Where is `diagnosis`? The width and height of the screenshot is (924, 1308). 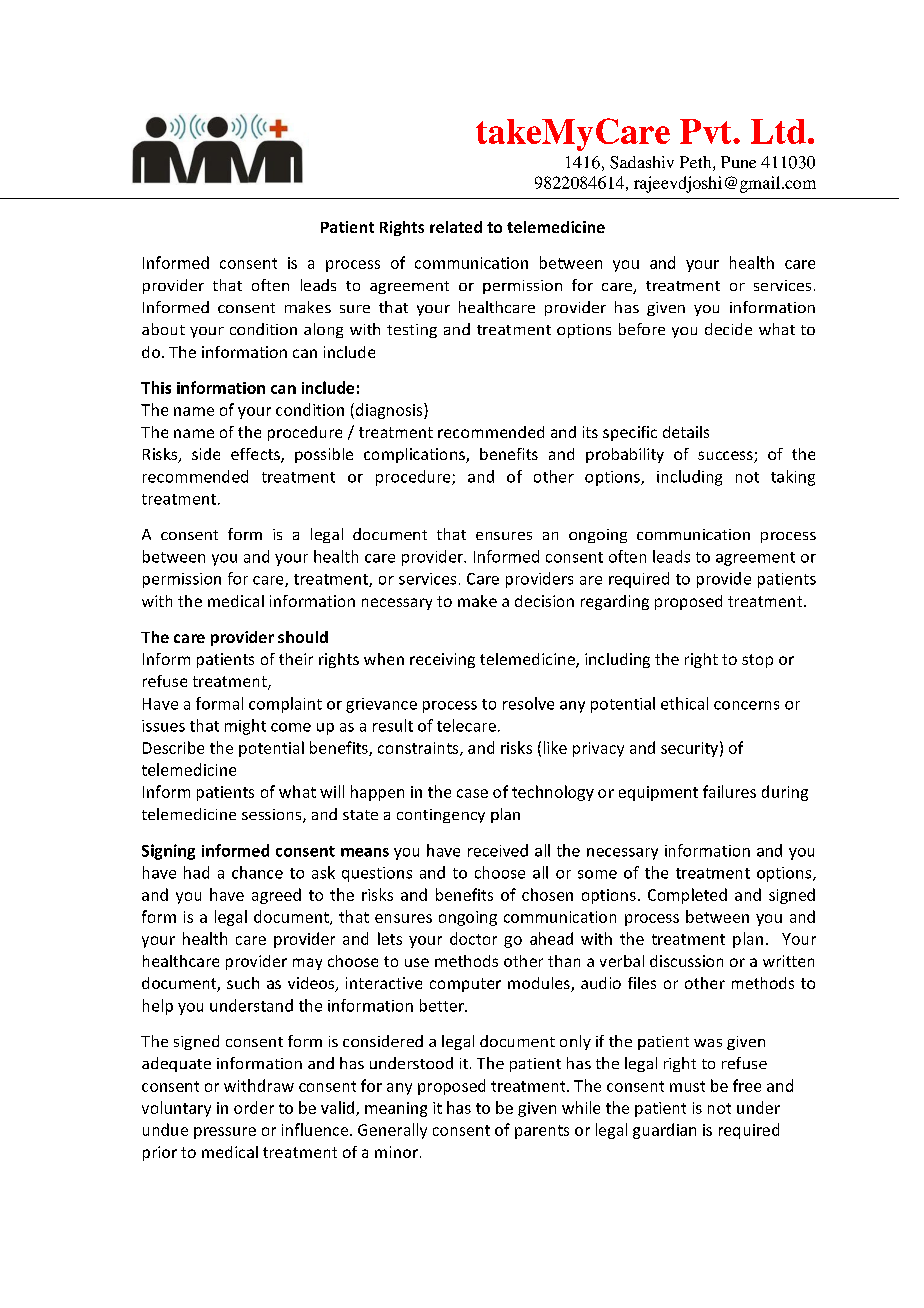 diagnosis is located at coordinates (389, 411).
